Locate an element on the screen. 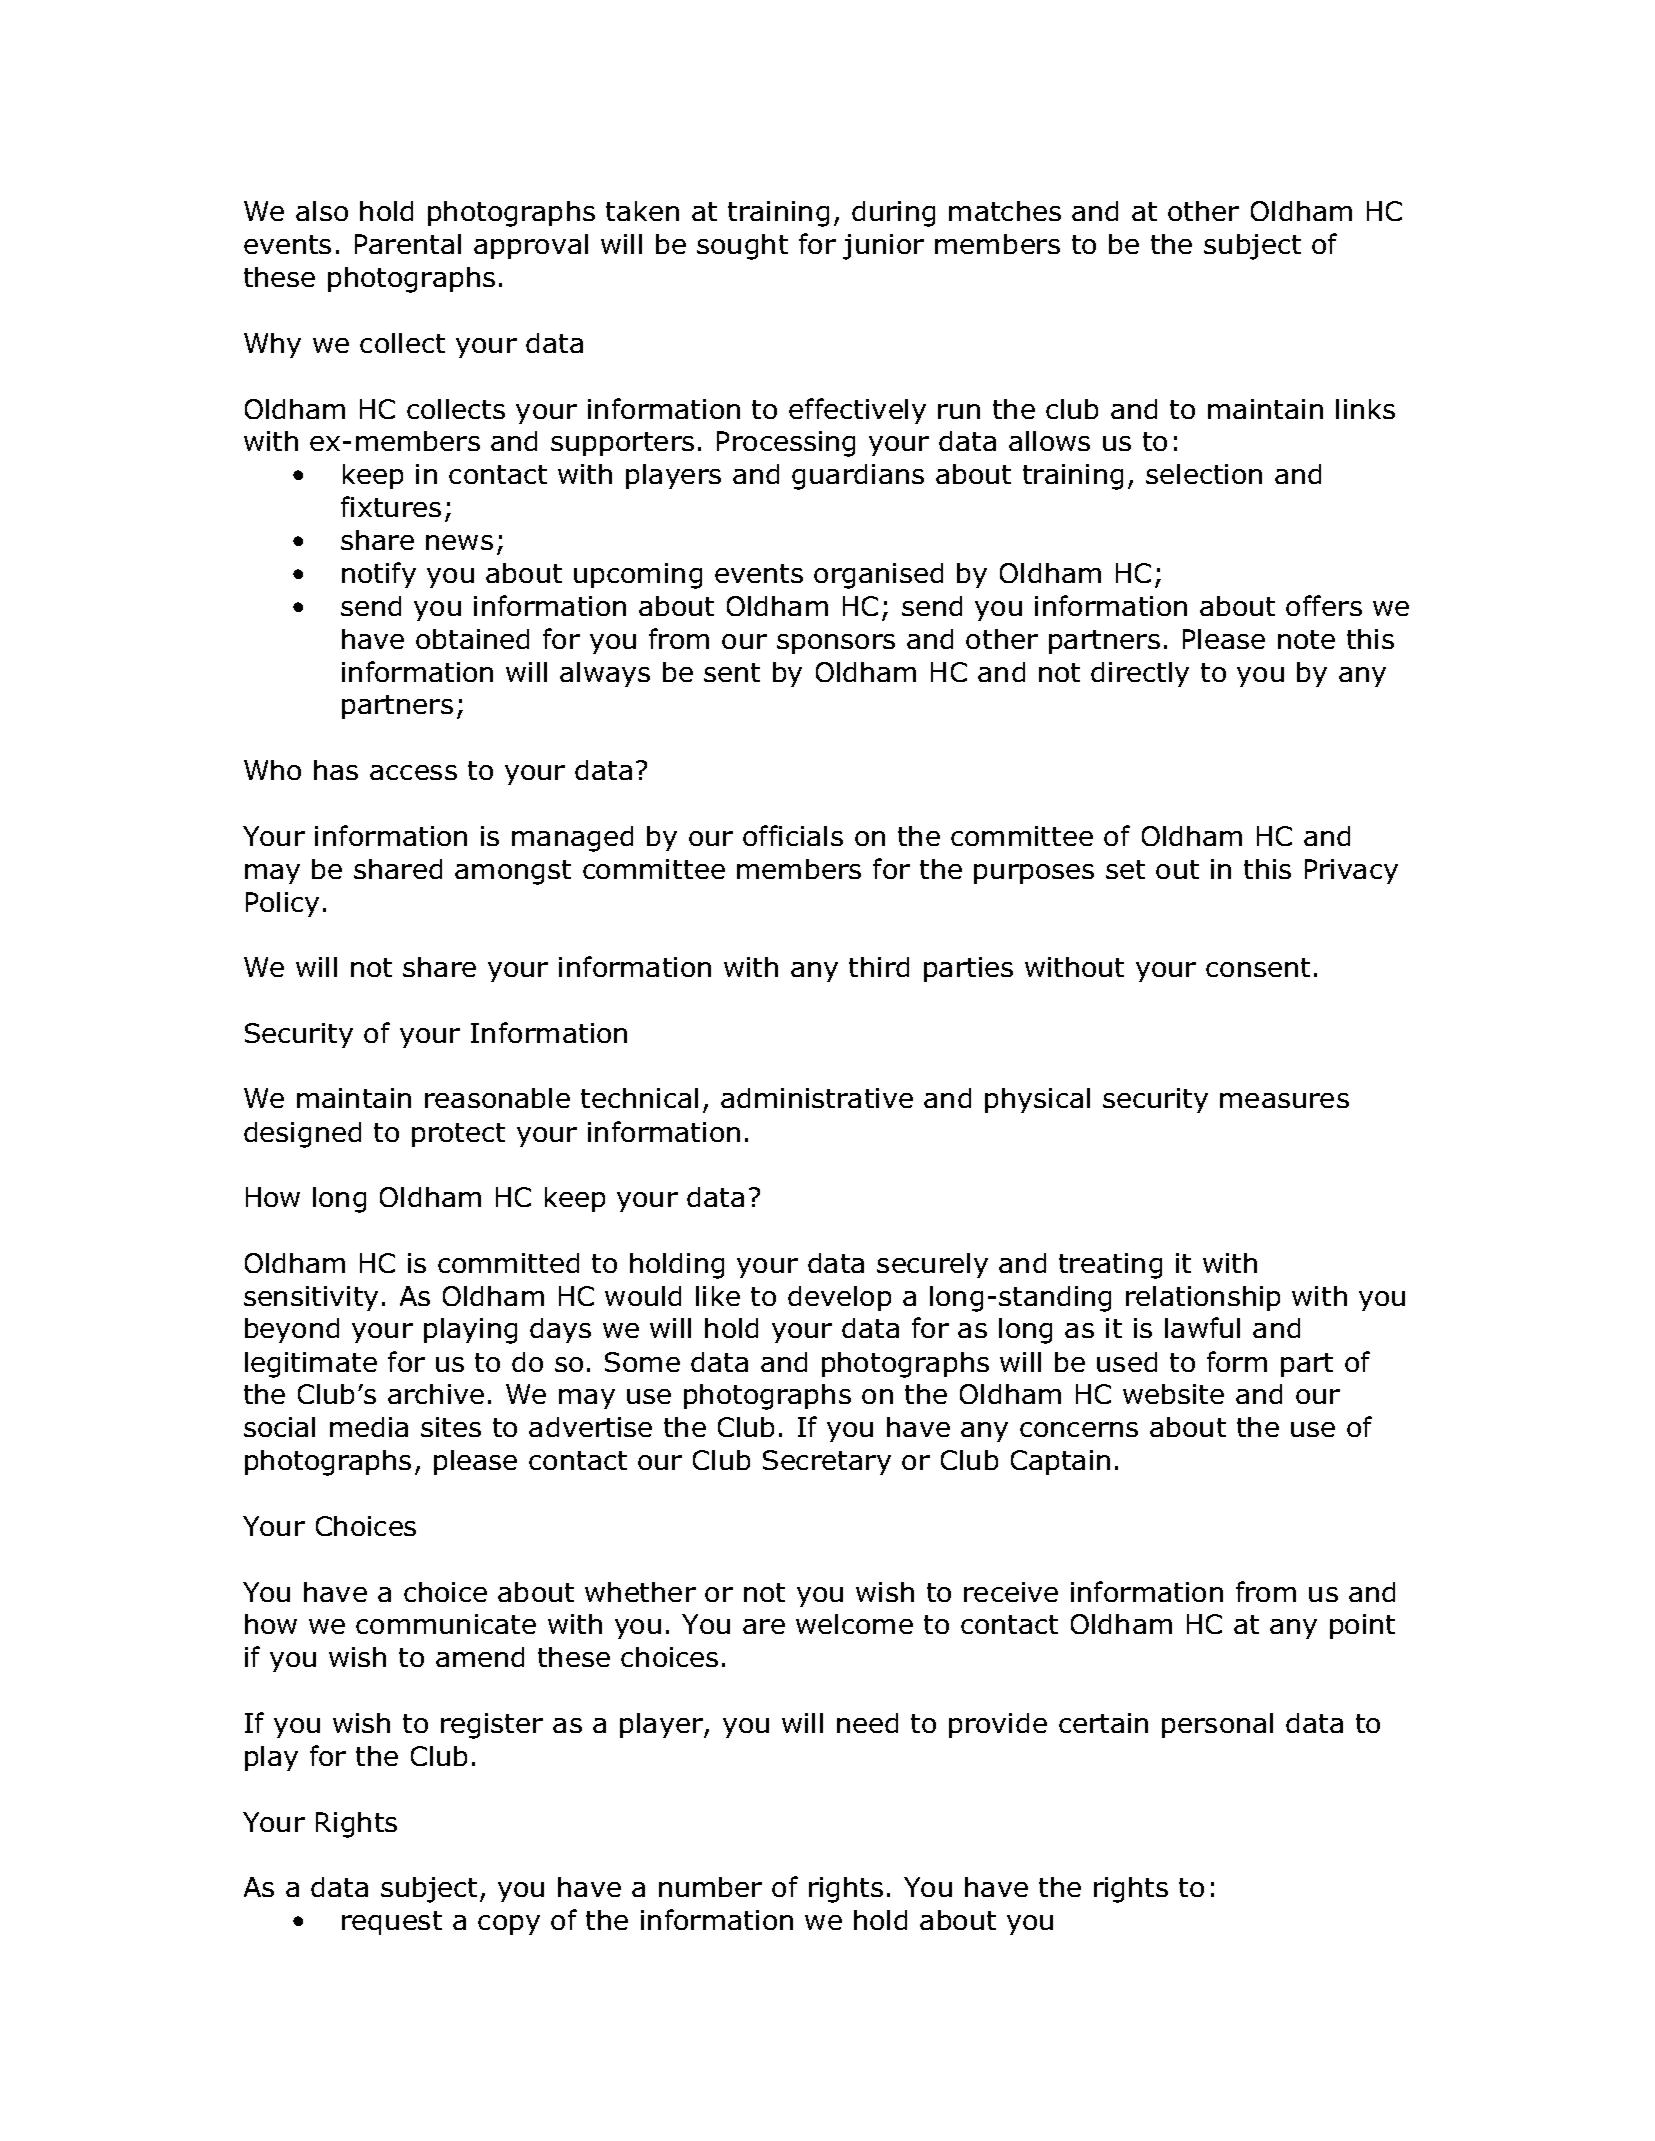 The width and height of the screenshot is (1655, 2141). welcome is located at coordinates (854, 1624).
